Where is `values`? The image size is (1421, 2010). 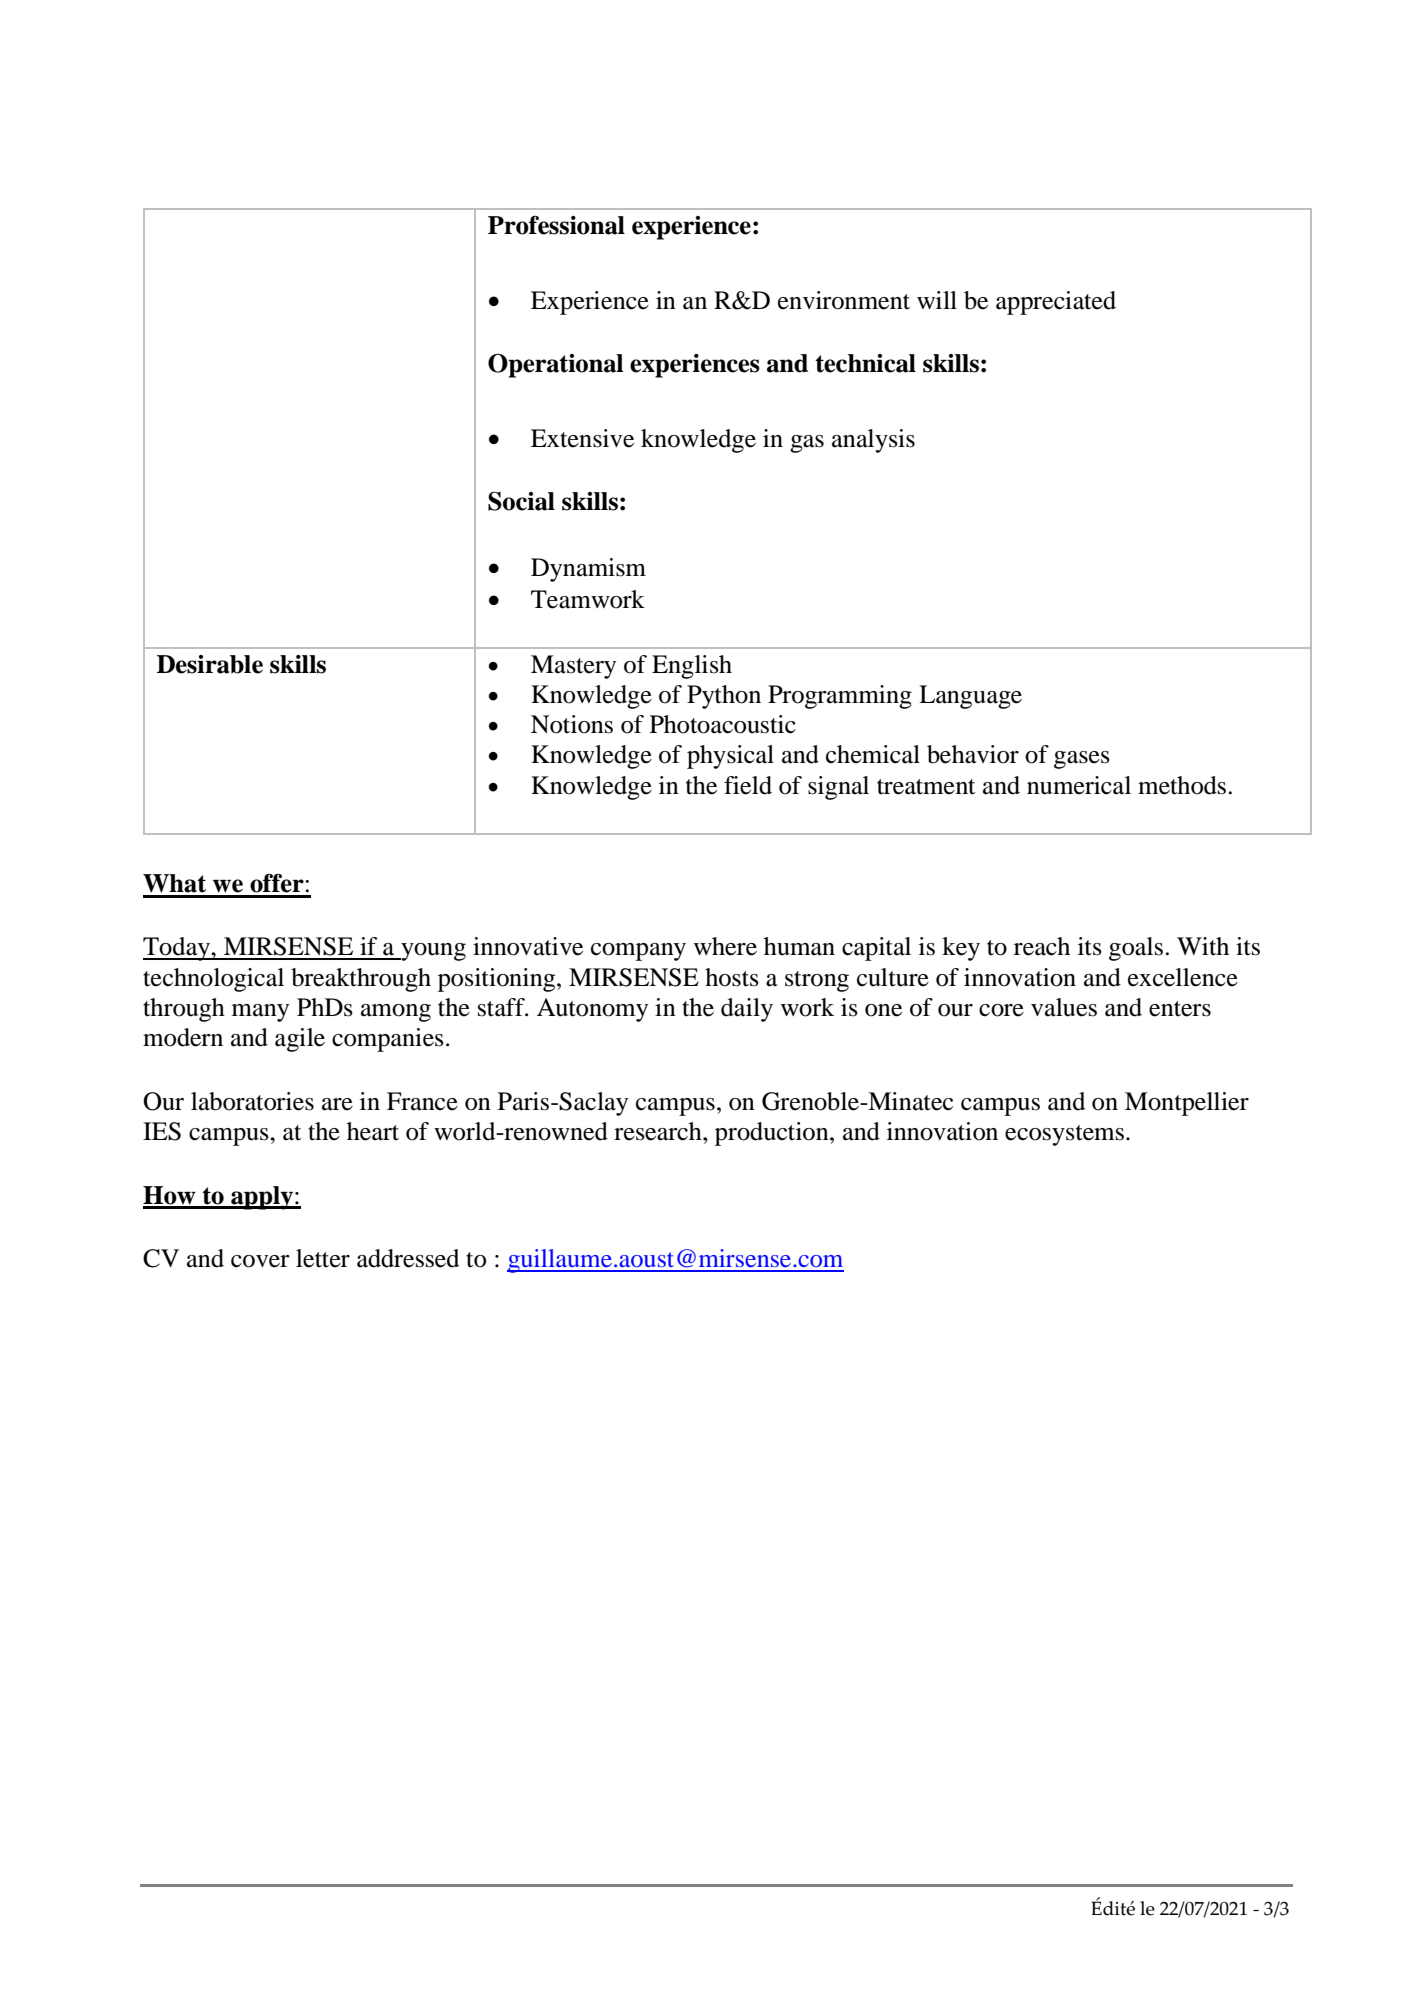 values is located at coordinates (1064, 1007).
